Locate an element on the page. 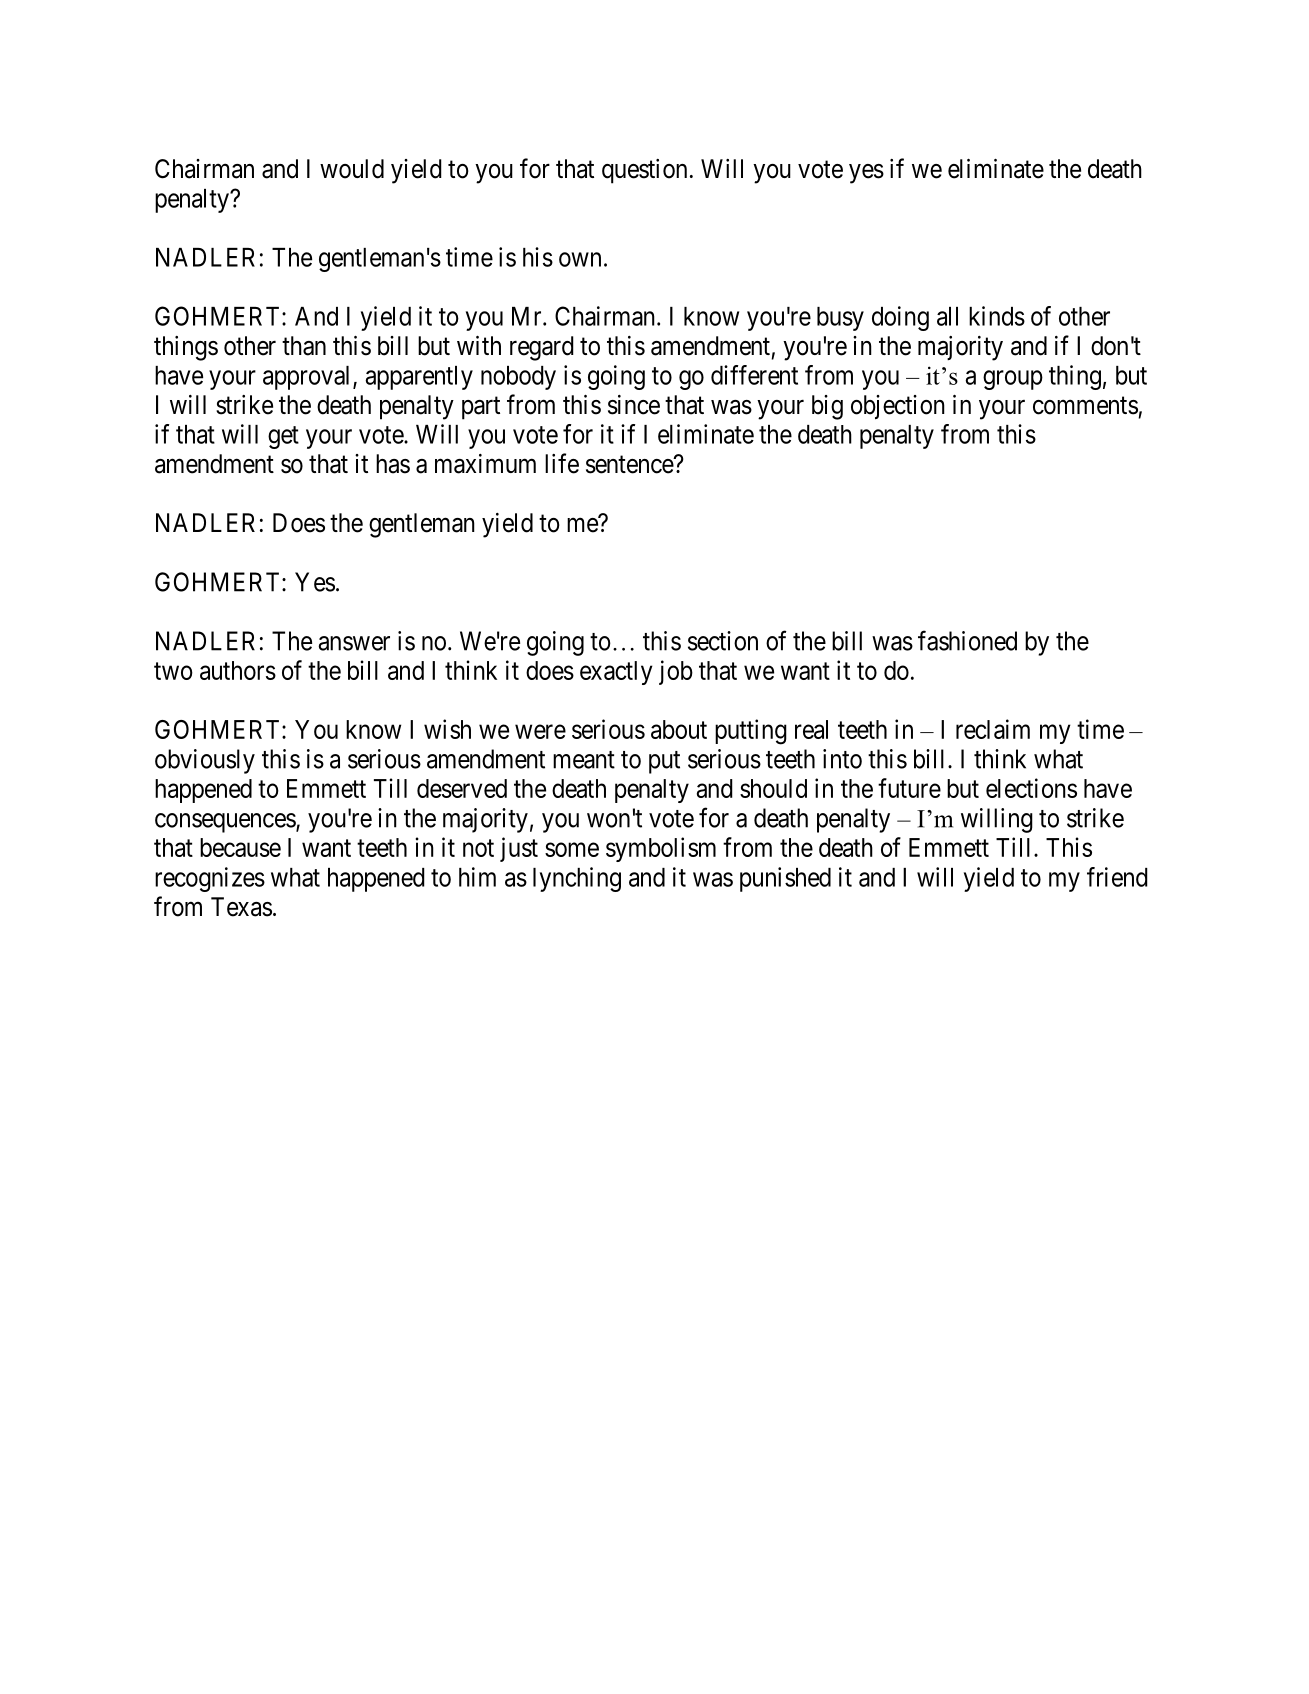 Image resolution: width=1309 pixels, height=1694 pixels. lynching is located at coordinates (577, 879).
